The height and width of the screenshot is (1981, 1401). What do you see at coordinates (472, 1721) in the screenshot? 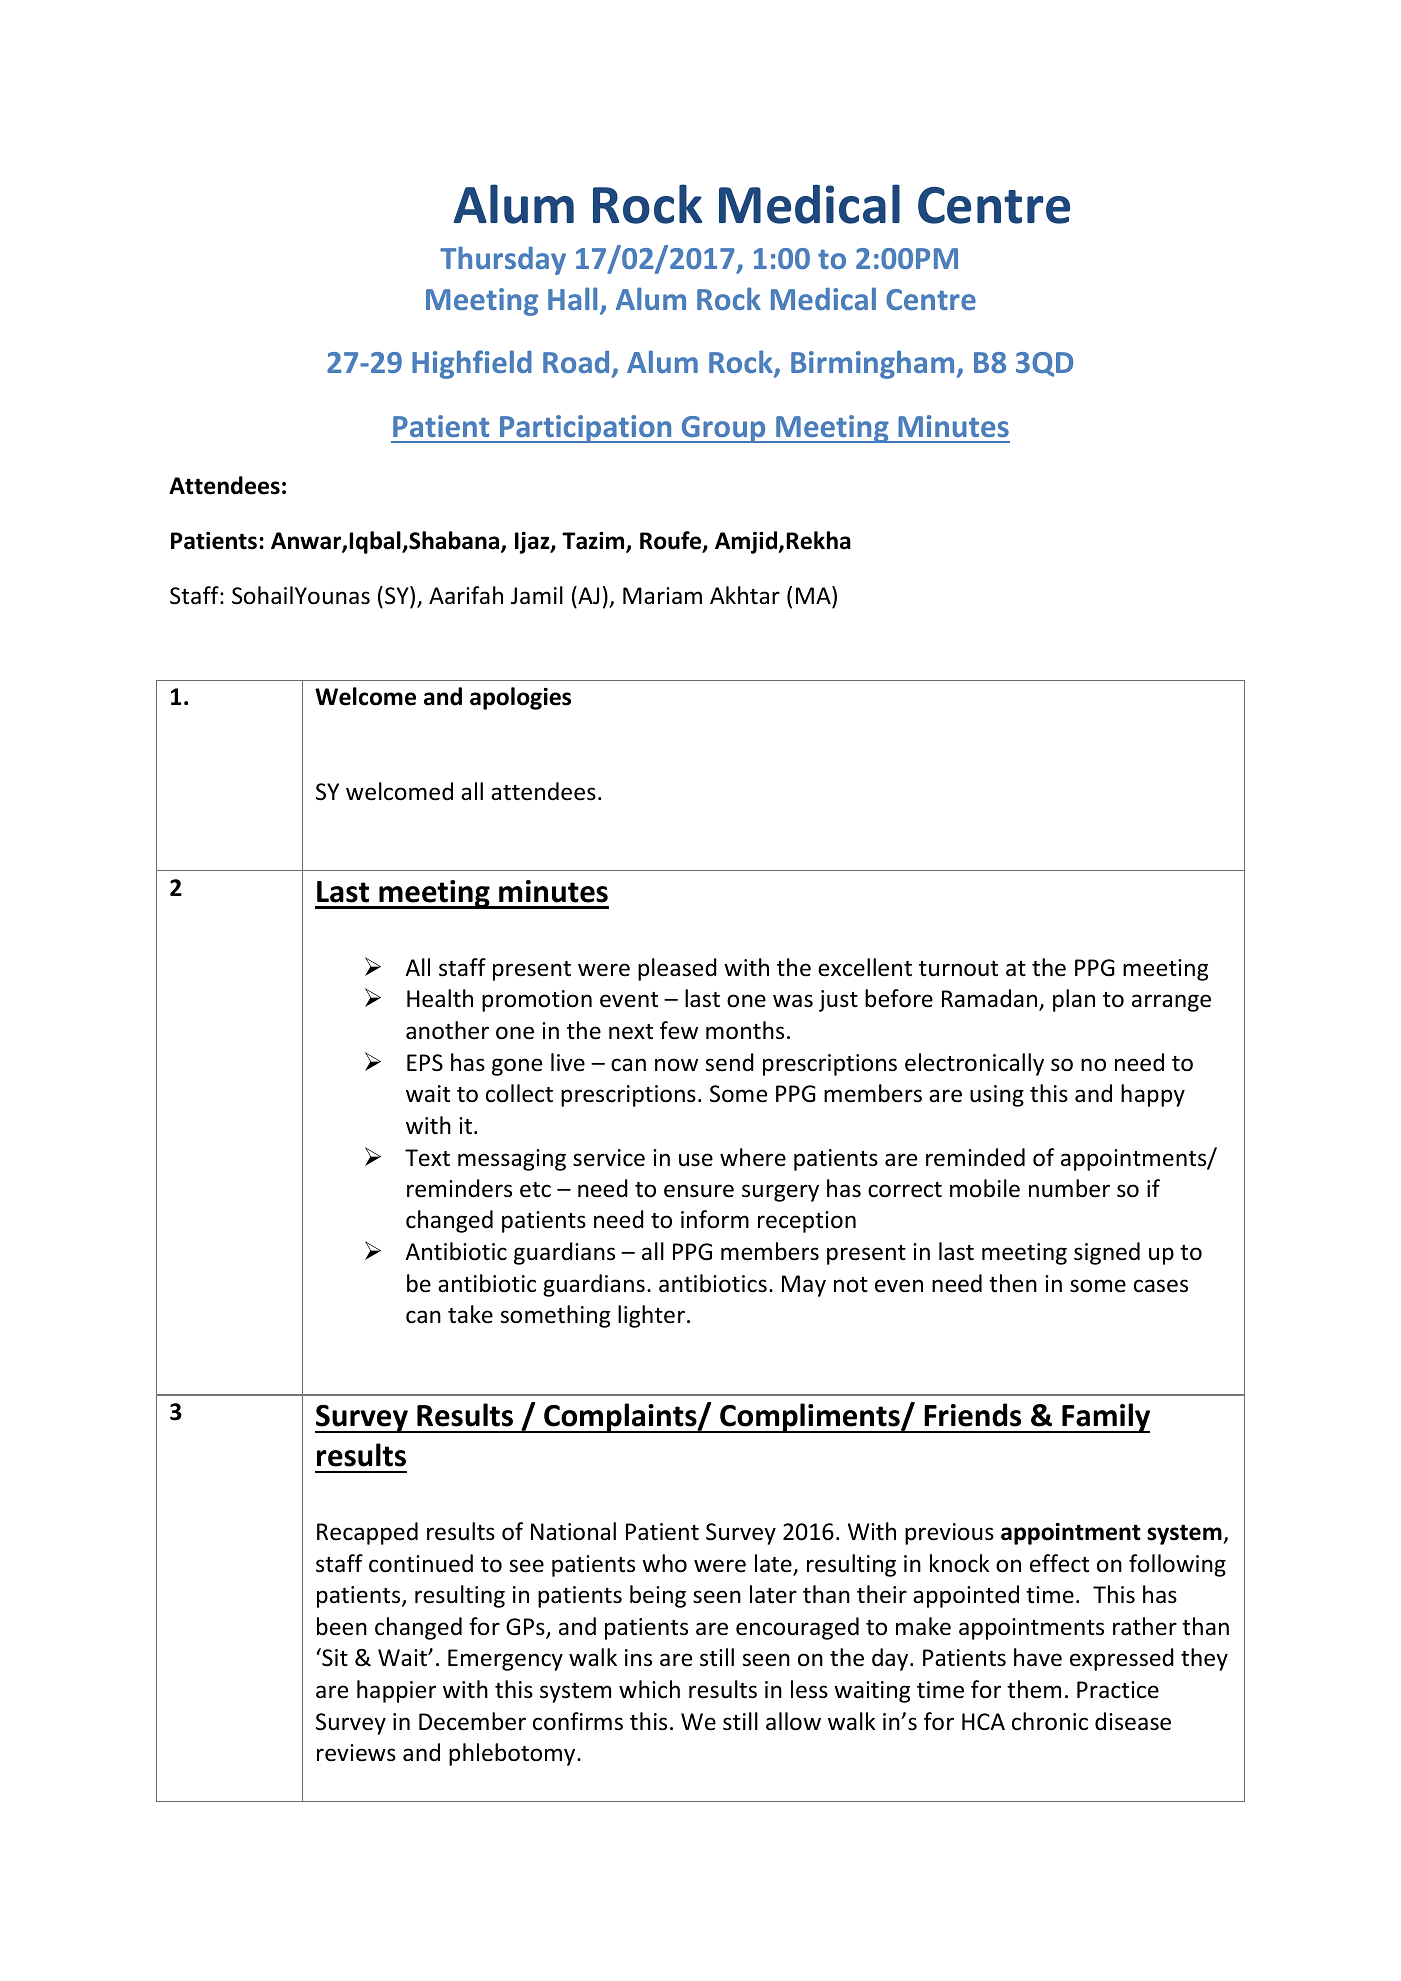
I see `December` at bounding box center [472, 1721].
